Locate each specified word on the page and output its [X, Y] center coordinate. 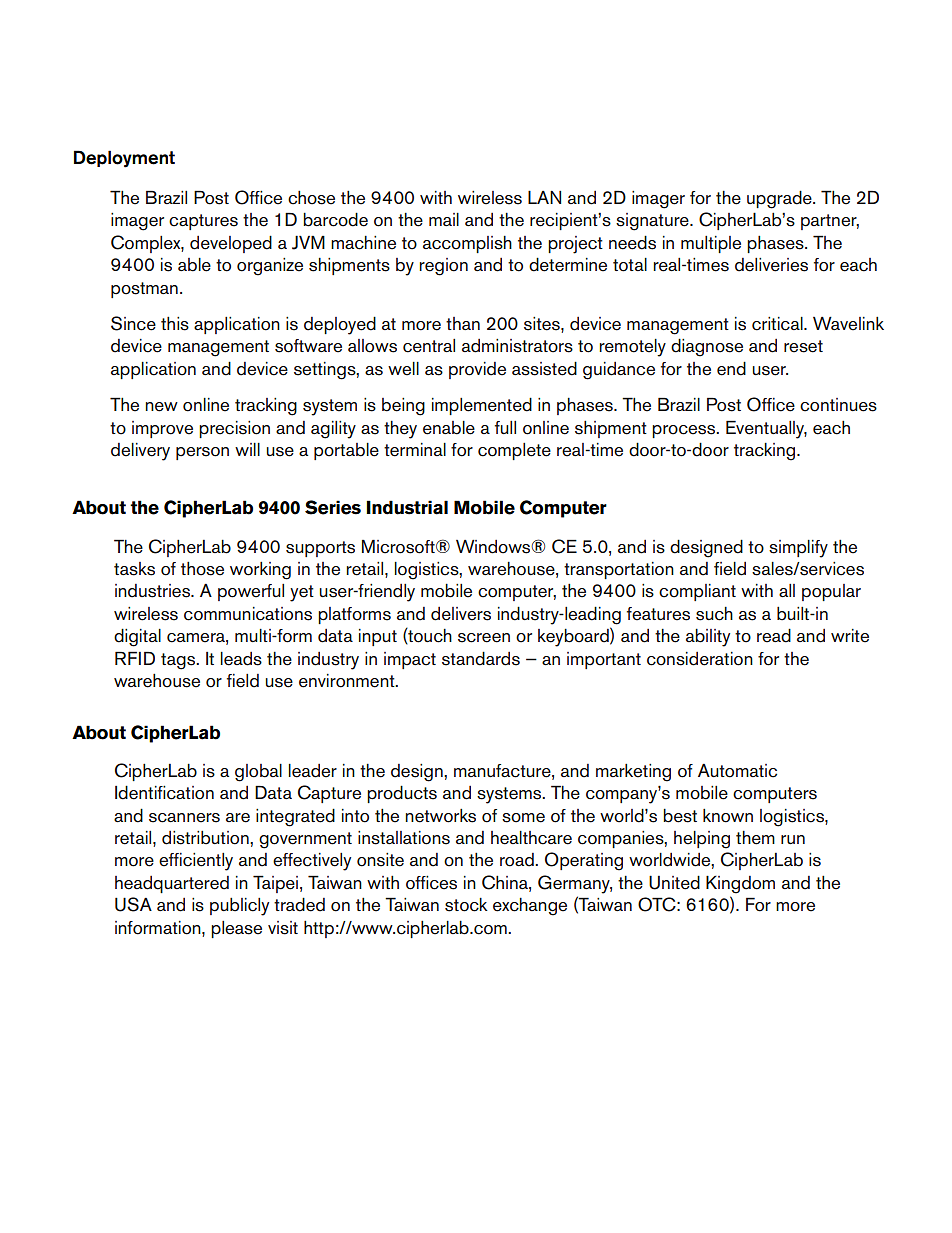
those [202, 569]
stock [466, 905]
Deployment [124, 159]
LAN [544, 197]
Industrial [407, 507]
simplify [798, 549]
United [674, 882]
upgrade [780, 199]
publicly [239, 907]
